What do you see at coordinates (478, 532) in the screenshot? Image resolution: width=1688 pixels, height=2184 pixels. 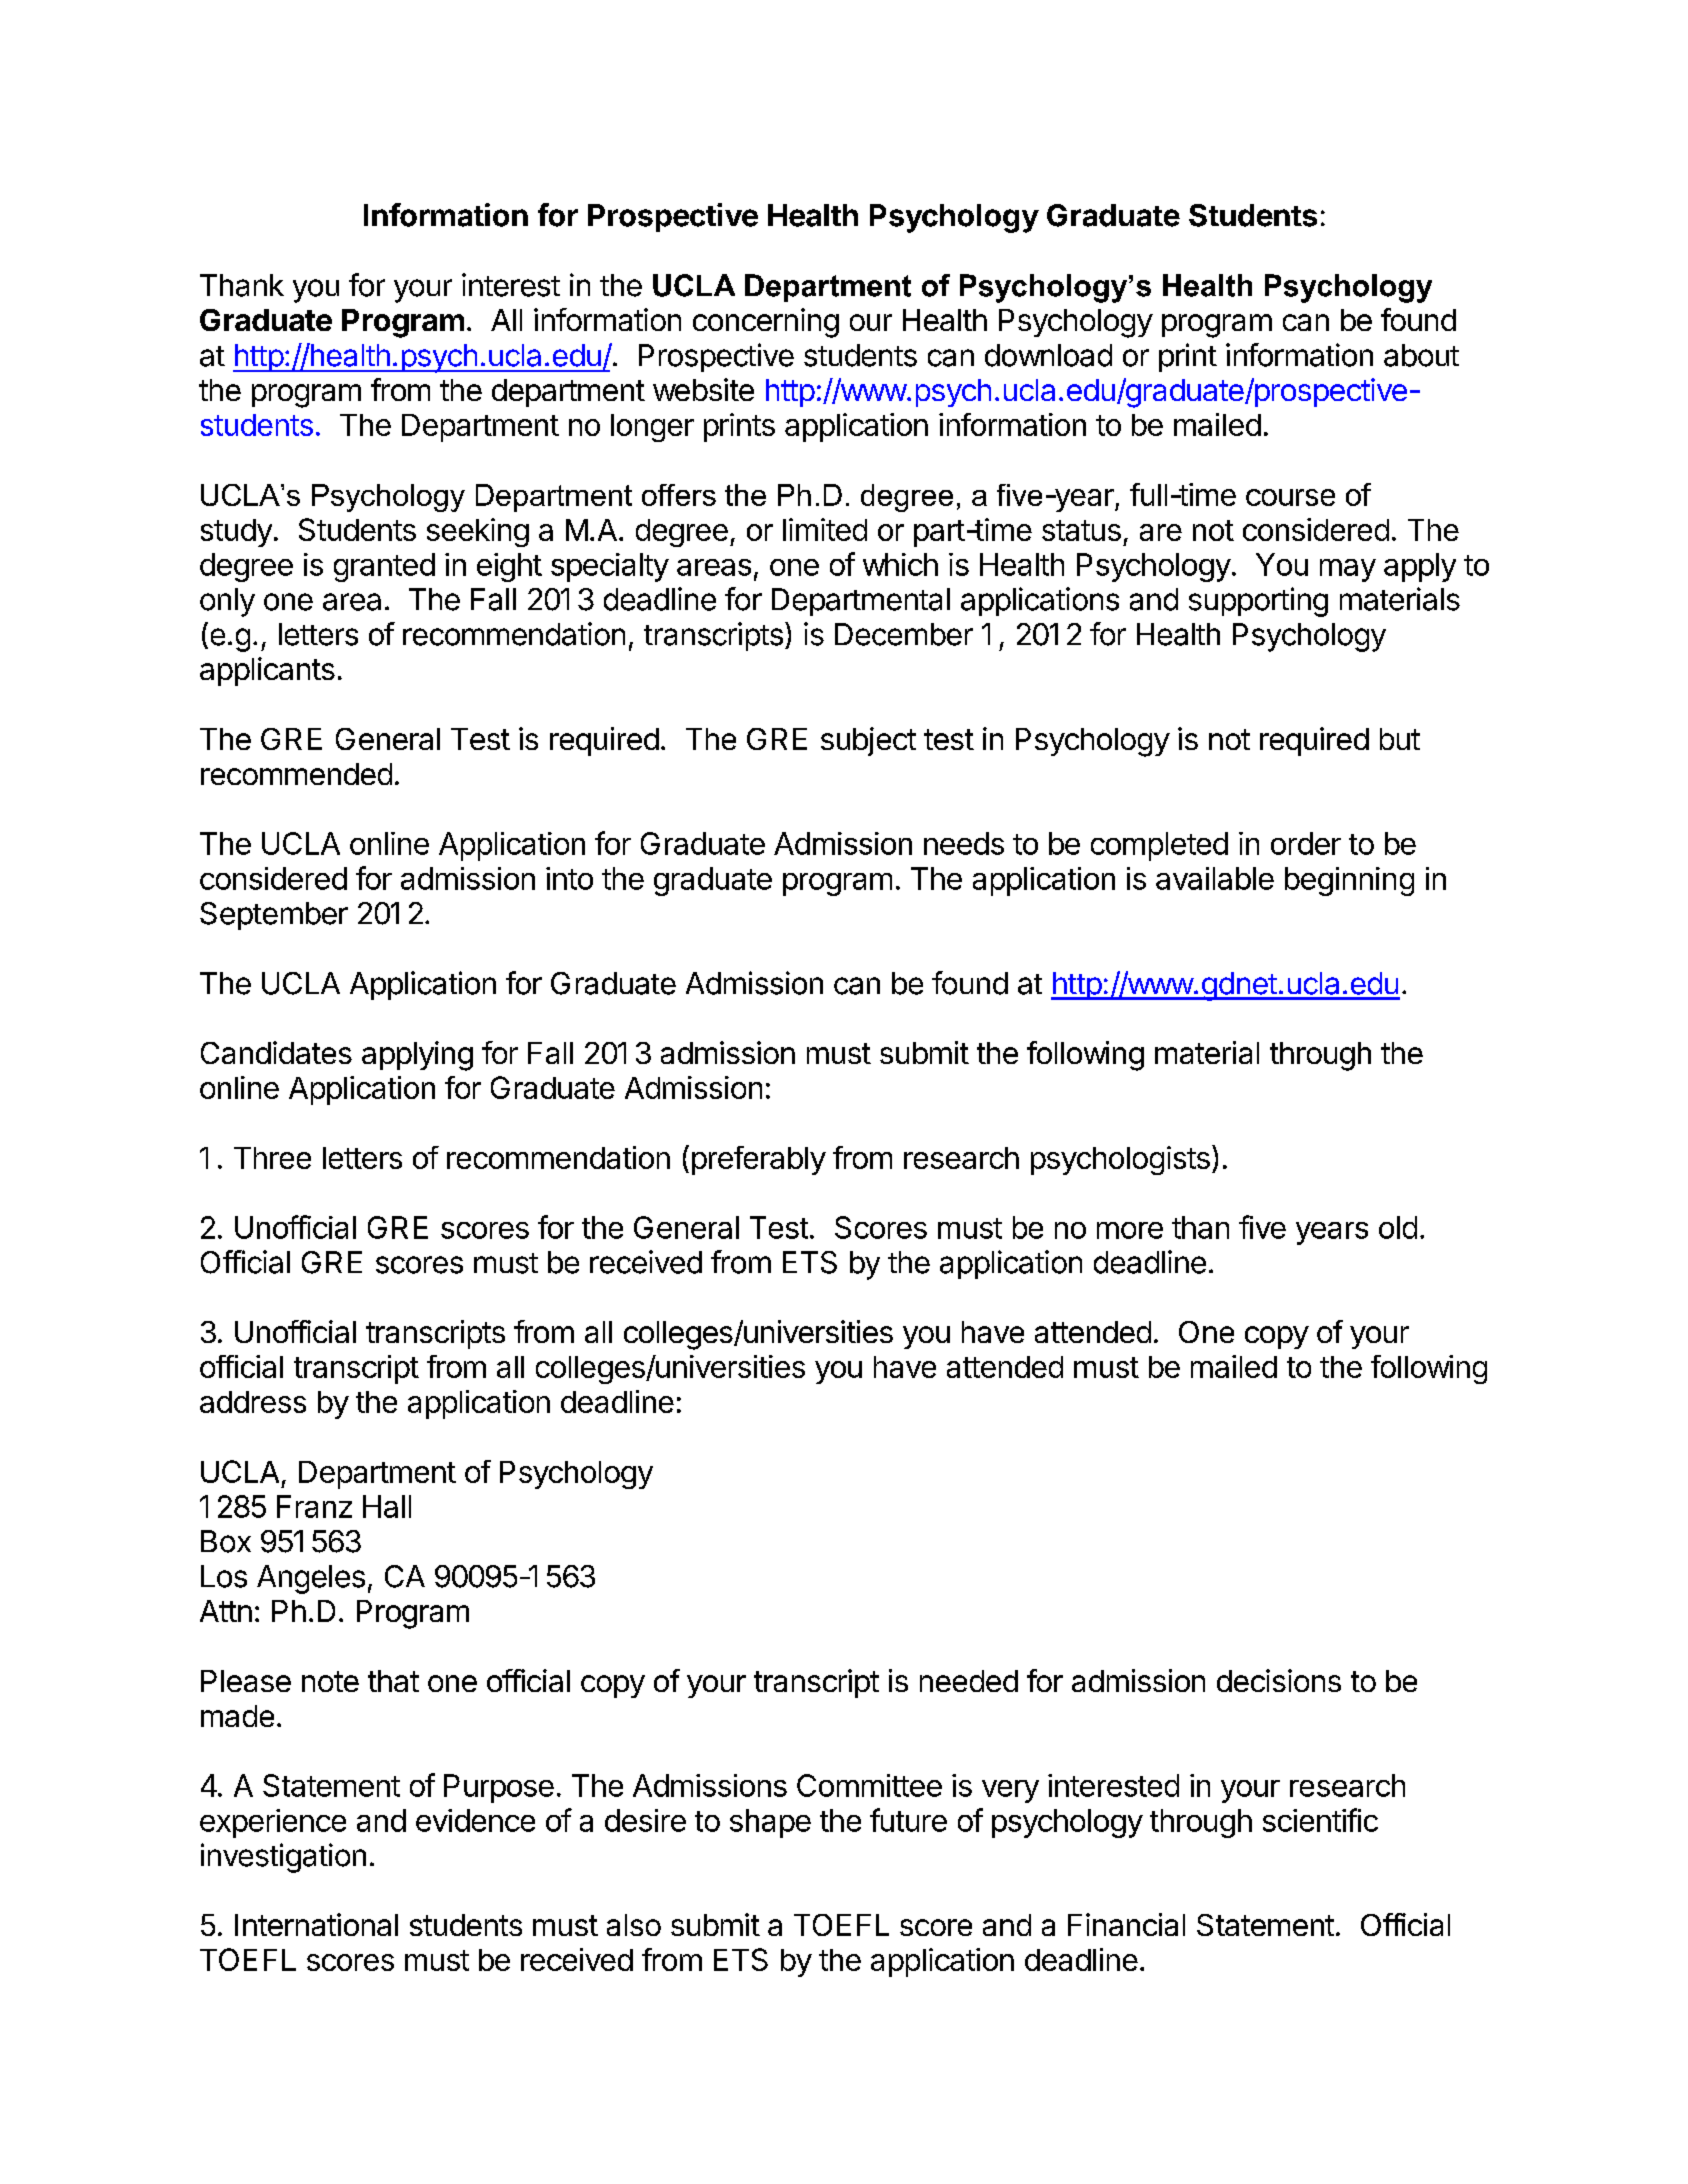 I see `seeking` at bounding box center [478, 532].
